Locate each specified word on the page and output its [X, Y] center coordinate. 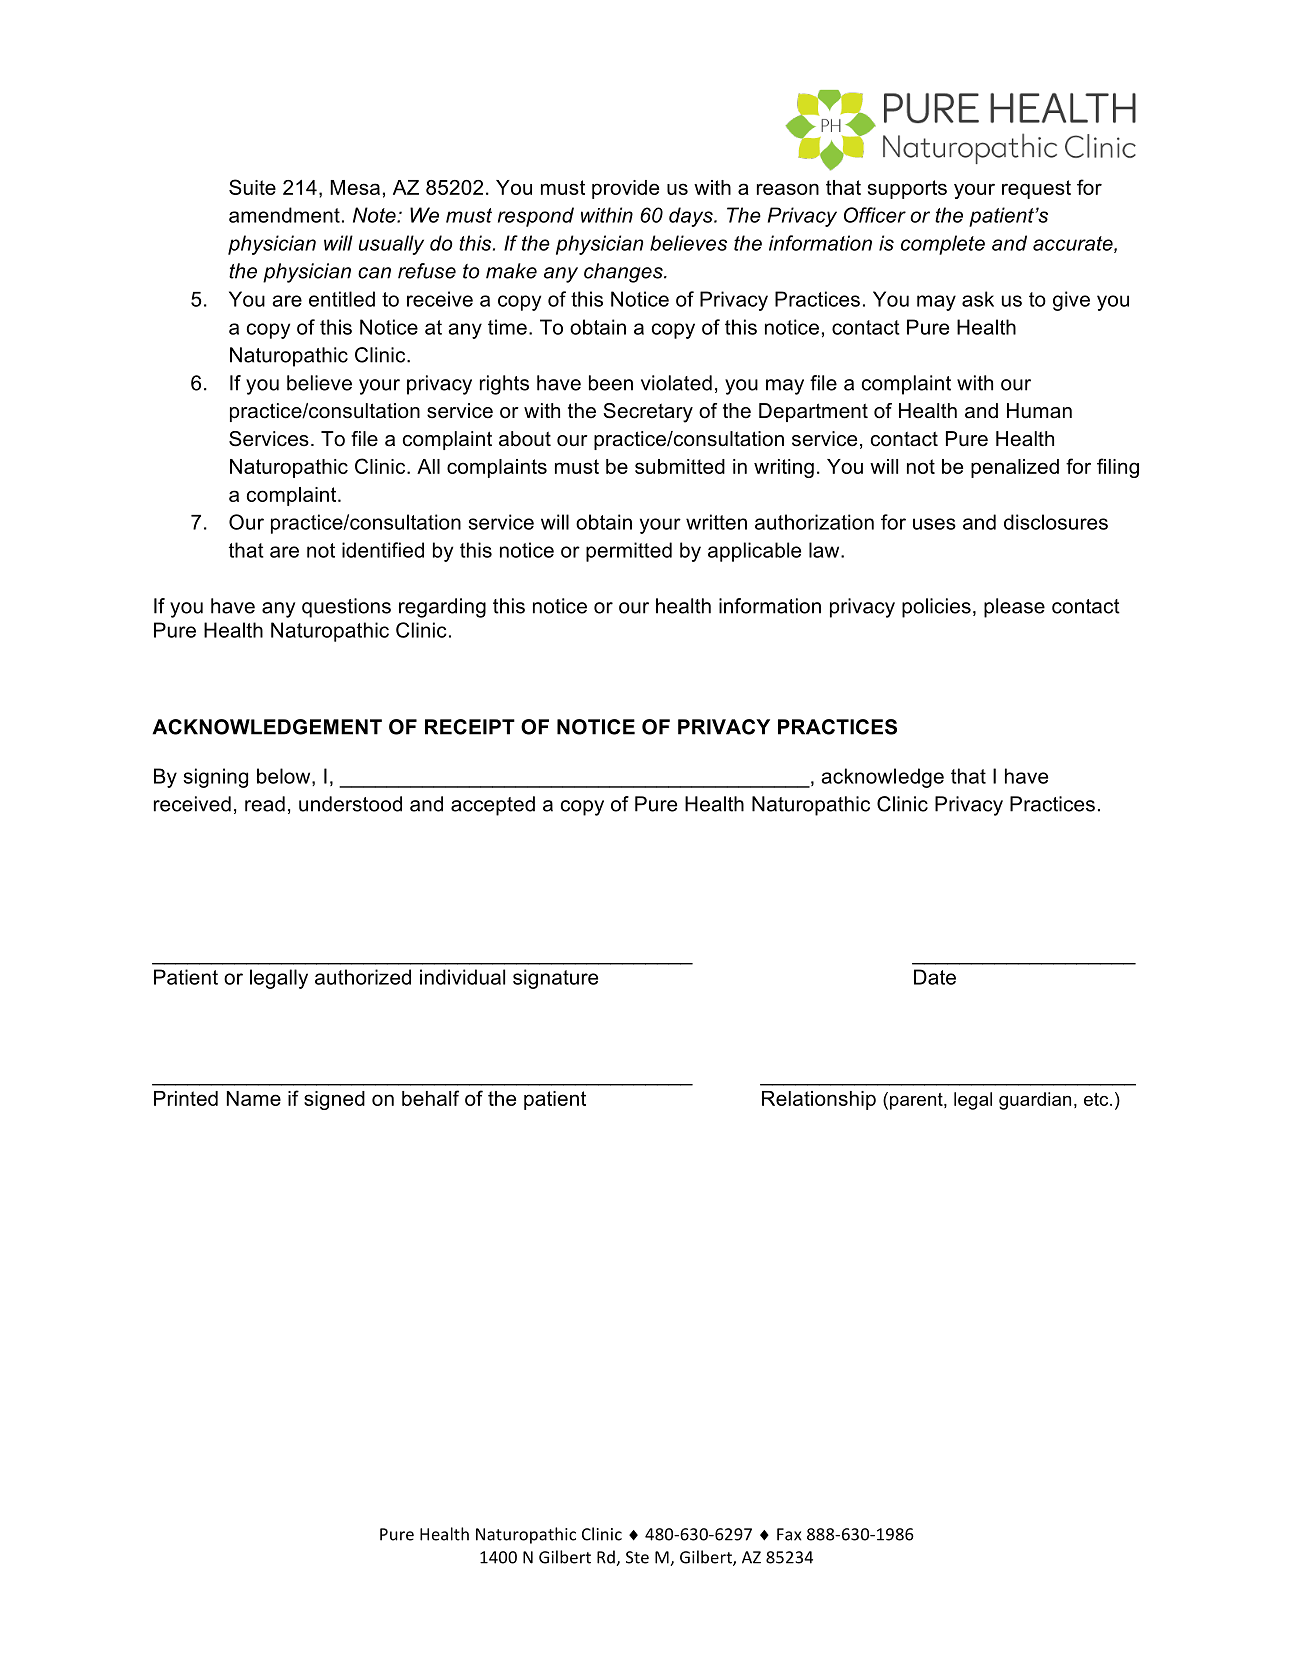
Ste [637, 1557]
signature [555, 979]
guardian [1035, 1101]
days [692, 217]
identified [383, 550]
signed [334, 1100]
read [265, 804]
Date [935, 977]
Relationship [819, 1100]
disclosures [1056, 522]
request [1036, 189]
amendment [284, 215]
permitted [629, 552]
